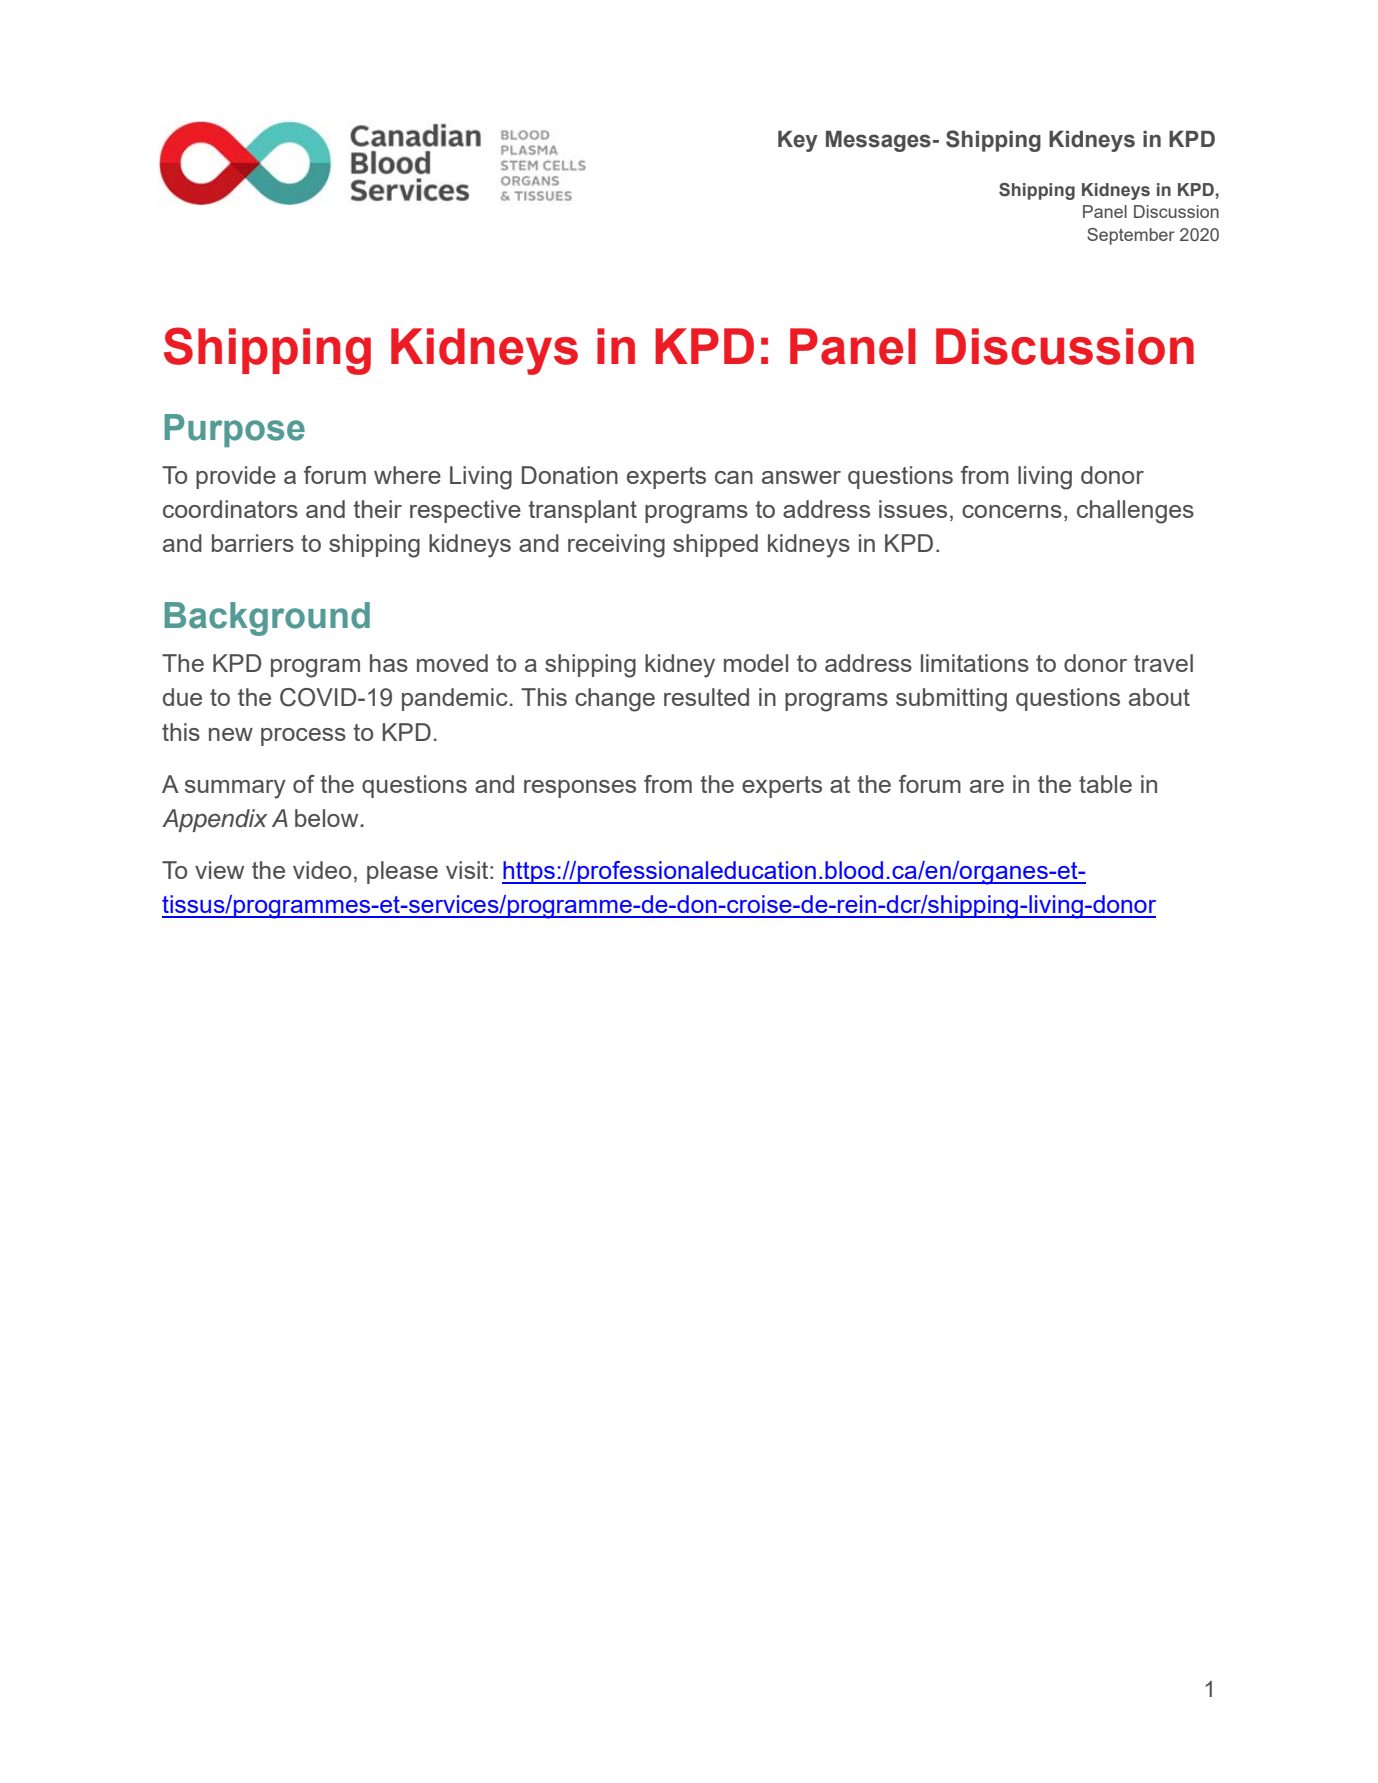 This image has height=1783, width=1378. I want to click on answer, so click(801, 477).
